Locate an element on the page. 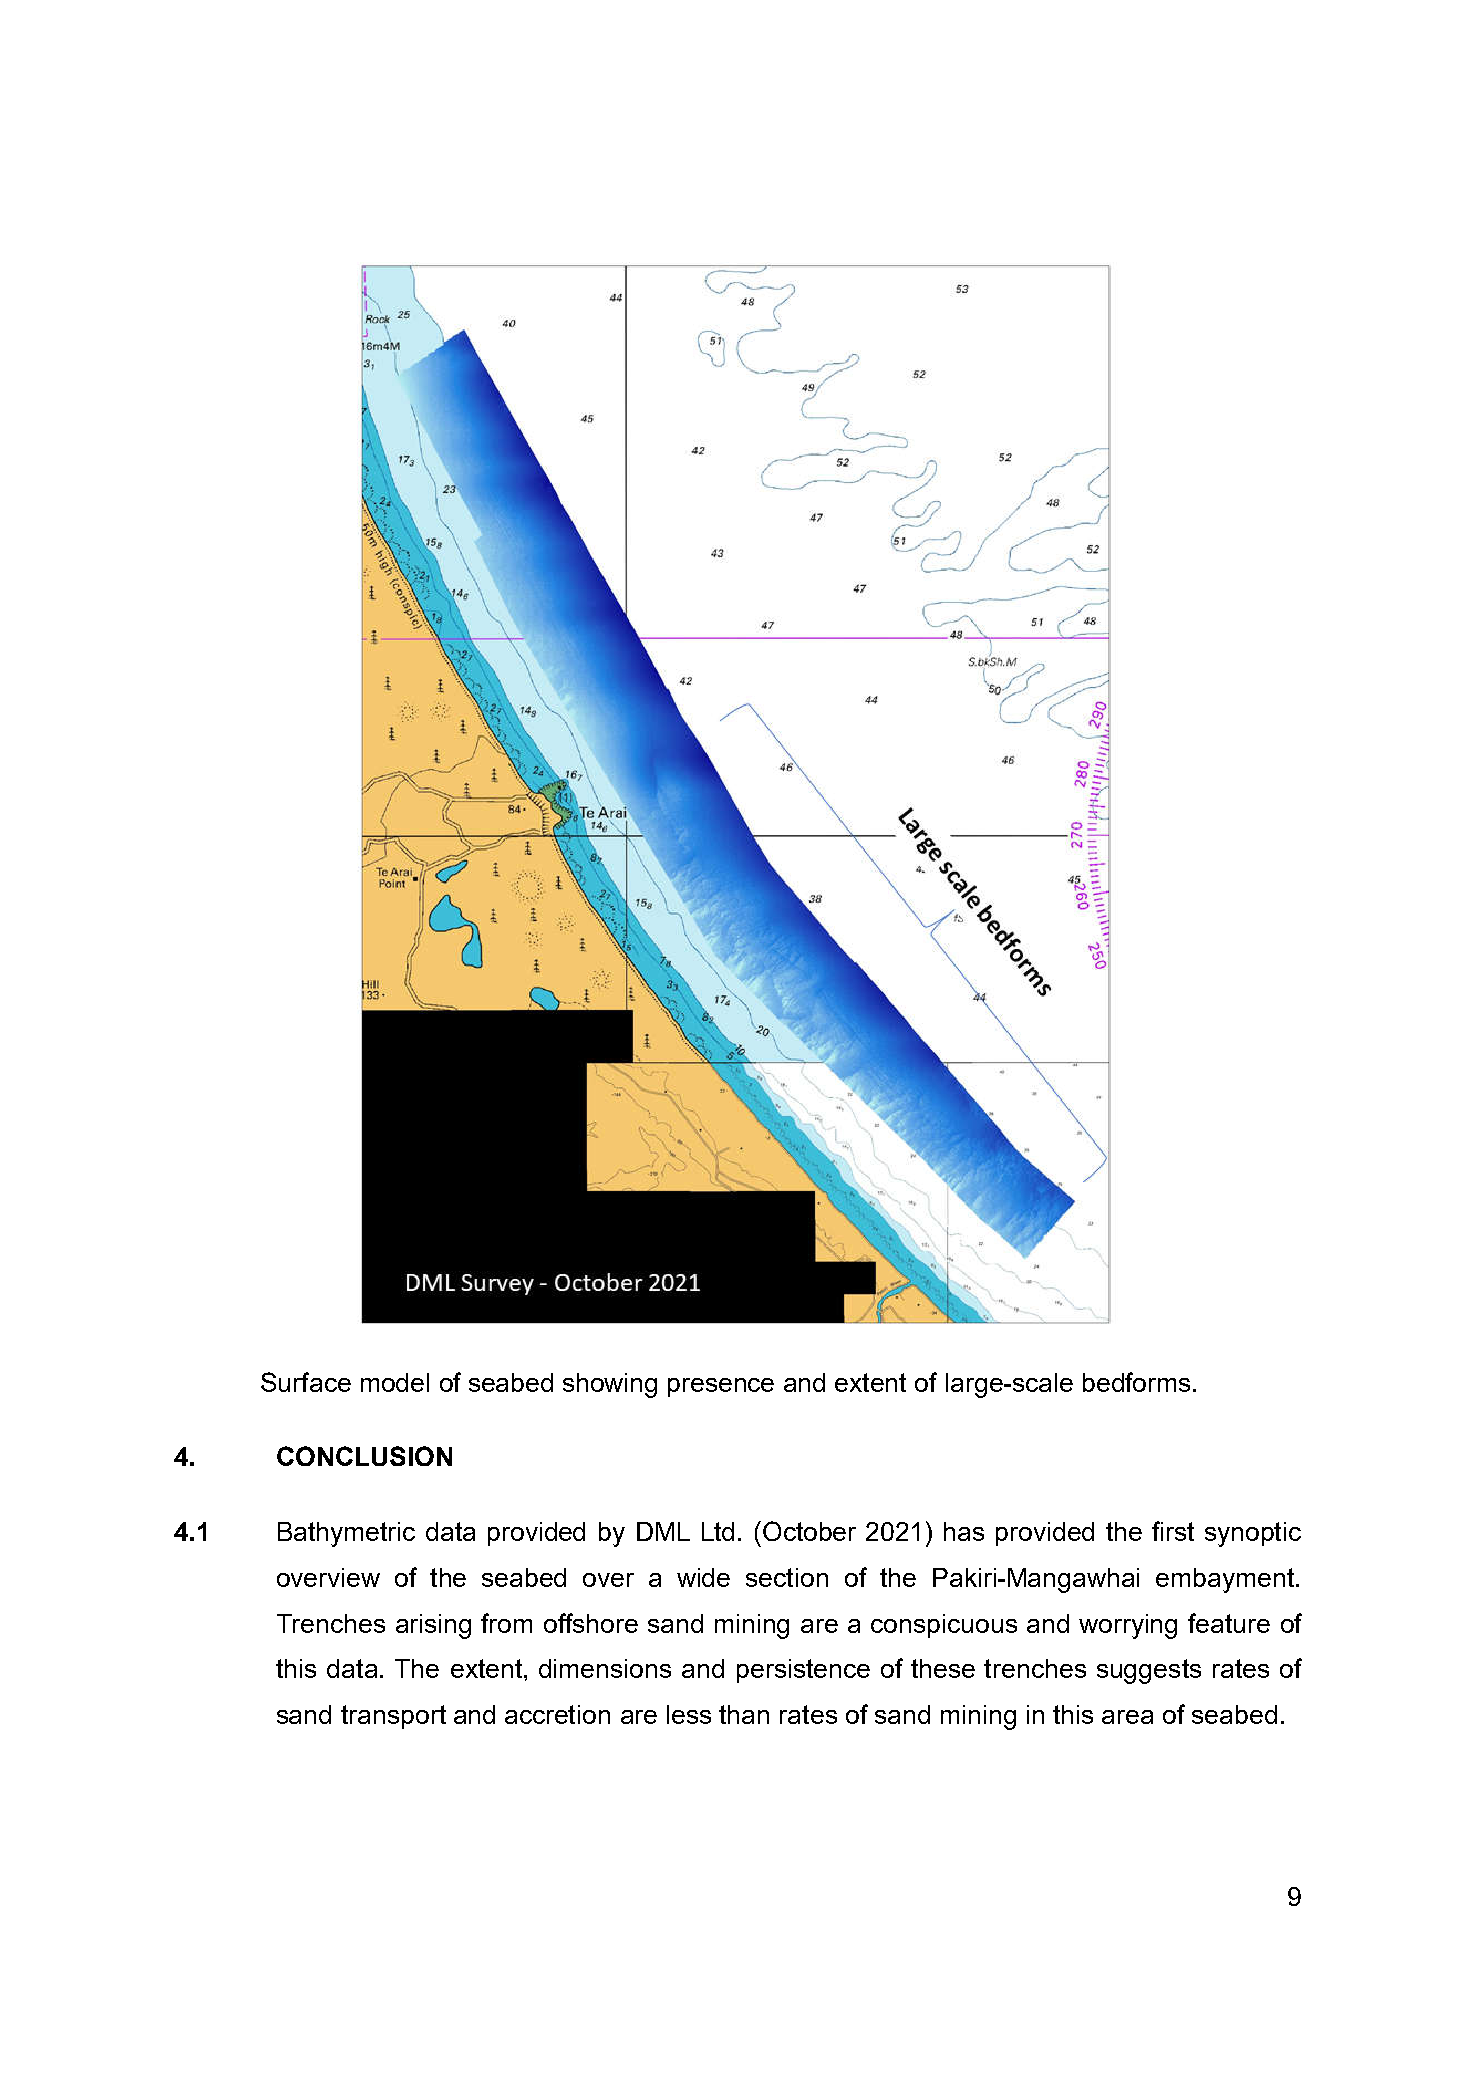 The image size is (1474, 2085). DML is located at coordinates (663, 1531).
